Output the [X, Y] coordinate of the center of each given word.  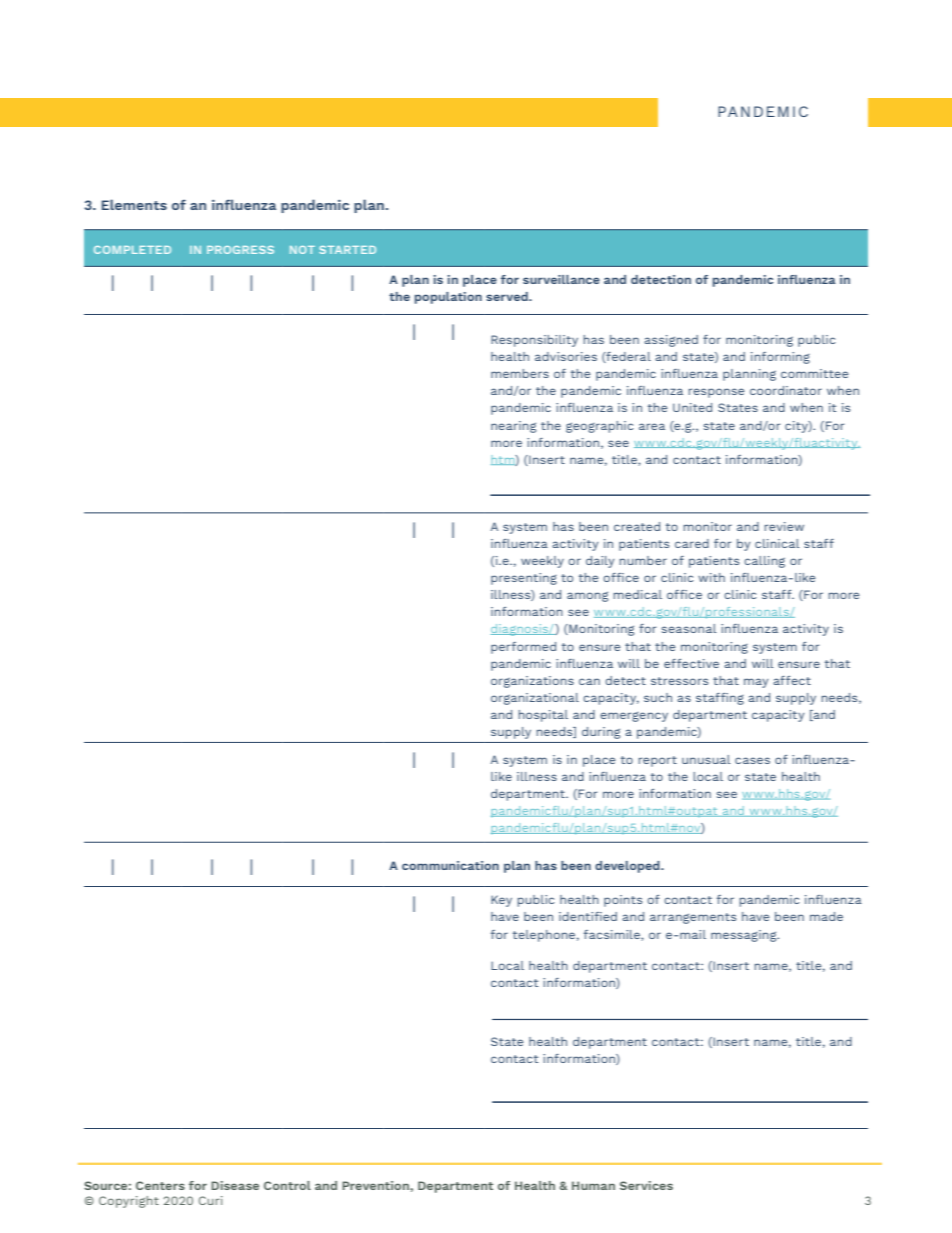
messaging [745, 936]
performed [523, 648]
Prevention [376, 1185]
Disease [235, 1185]
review [784, 526]
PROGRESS [240, 250]
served [508, 296]
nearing [513, 427]
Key [501, 901]
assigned [671, 341]
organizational [535, 699]
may [756, 683]
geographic [600, 427]
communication [450, 865]
